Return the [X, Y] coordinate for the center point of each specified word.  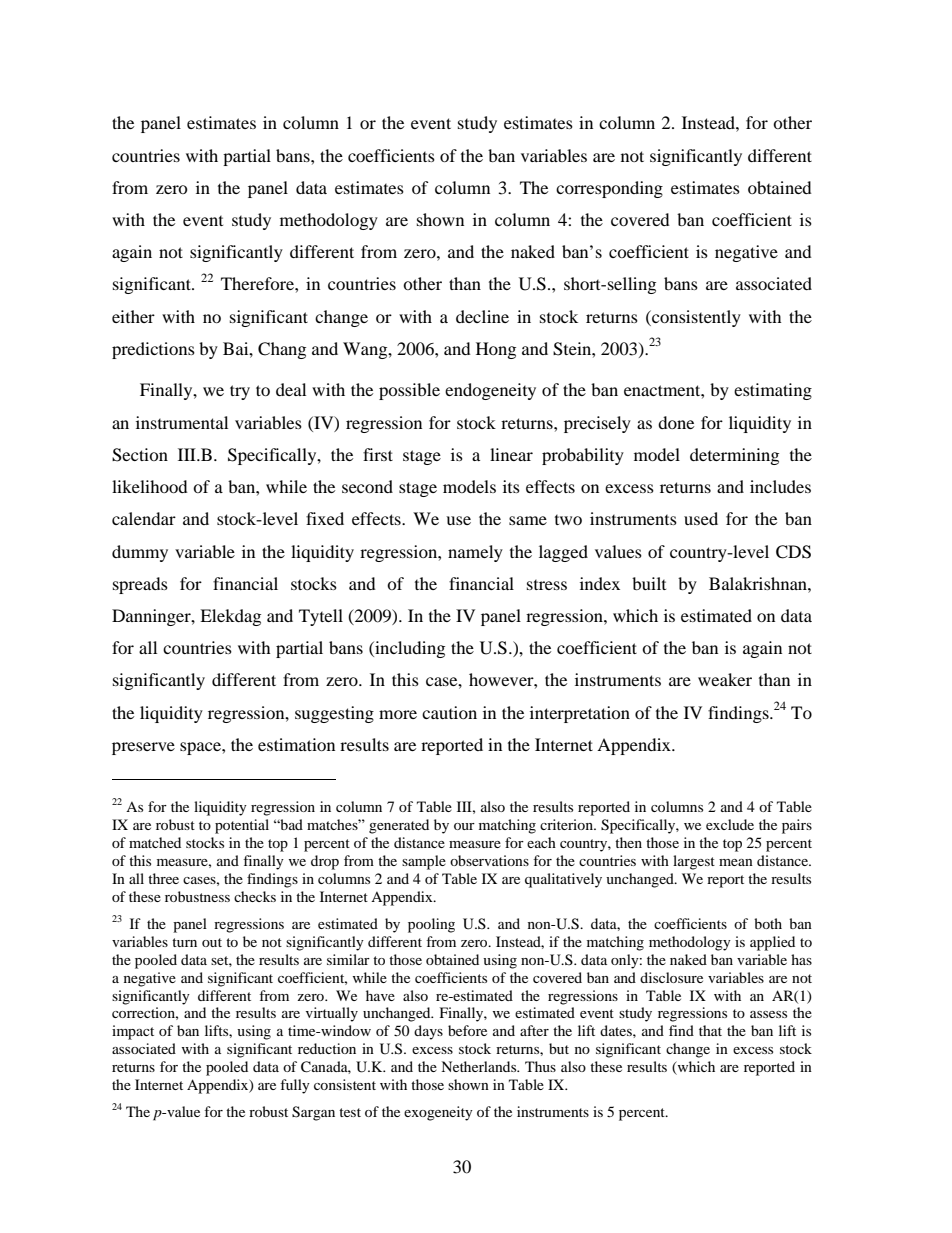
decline [482, 316]
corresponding [609, 189]
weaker [725, 679]
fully [295, 1086]
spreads [140, 585]
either [133, 316]
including [409, 649]
